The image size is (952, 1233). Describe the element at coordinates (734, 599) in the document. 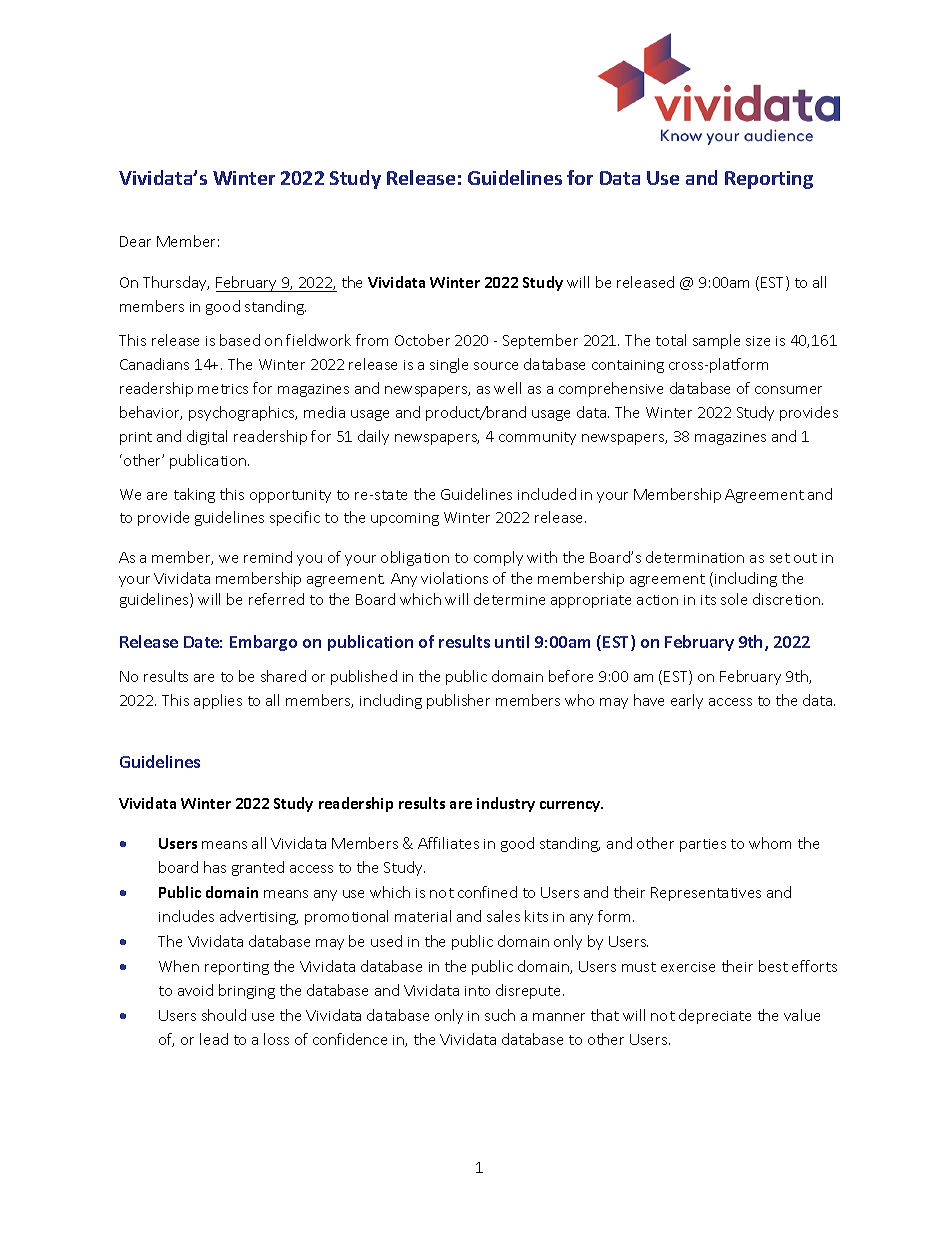

I see `sole` at that location.
